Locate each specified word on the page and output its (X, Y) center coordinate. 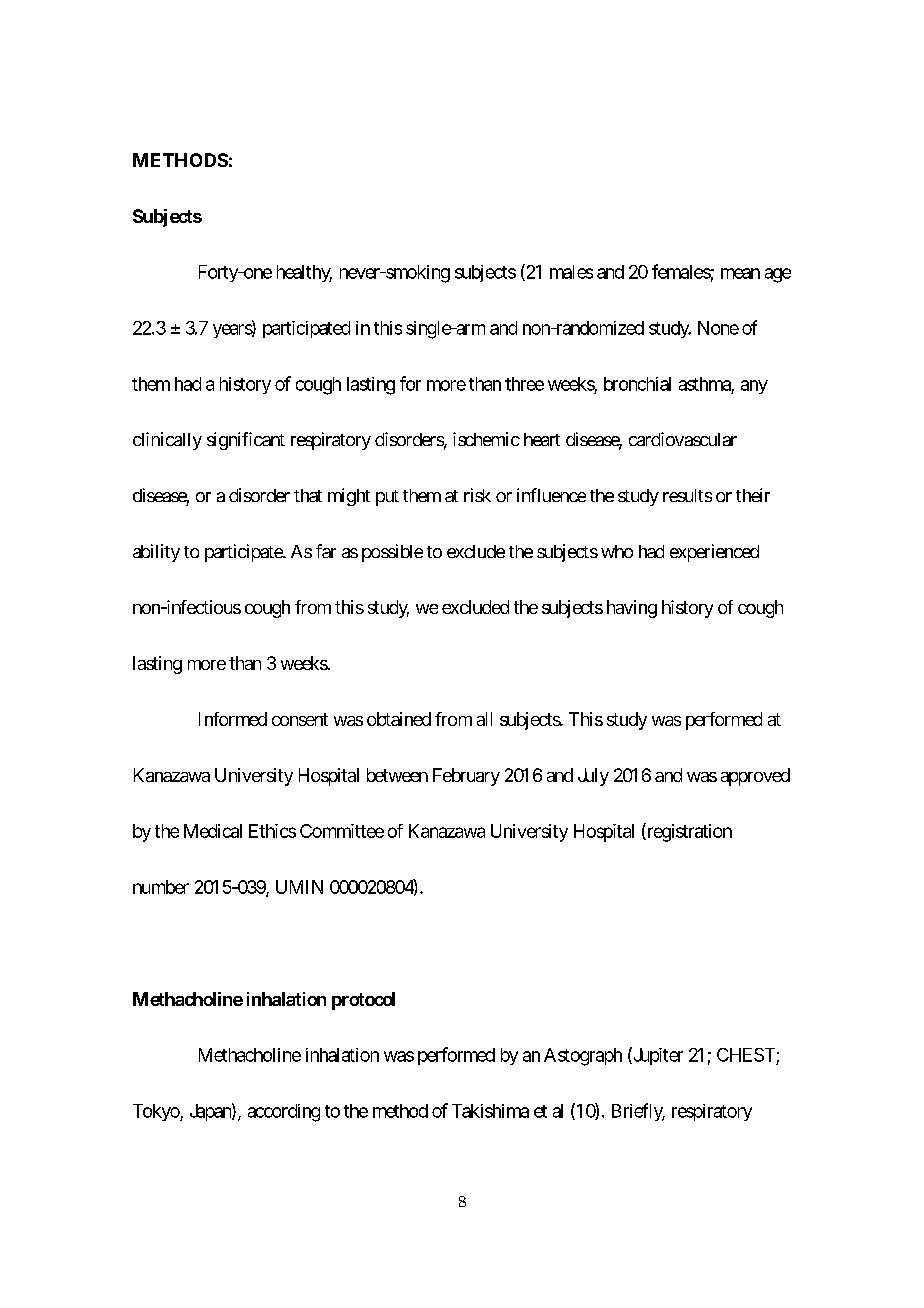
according (284, 1113)
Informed (233, 719)
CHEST (746, 1055)
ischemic (486, 439)
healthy (304, 273)
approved (755, 777)
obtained (399, 719)
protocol (363, 1001)
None (718, 328)
